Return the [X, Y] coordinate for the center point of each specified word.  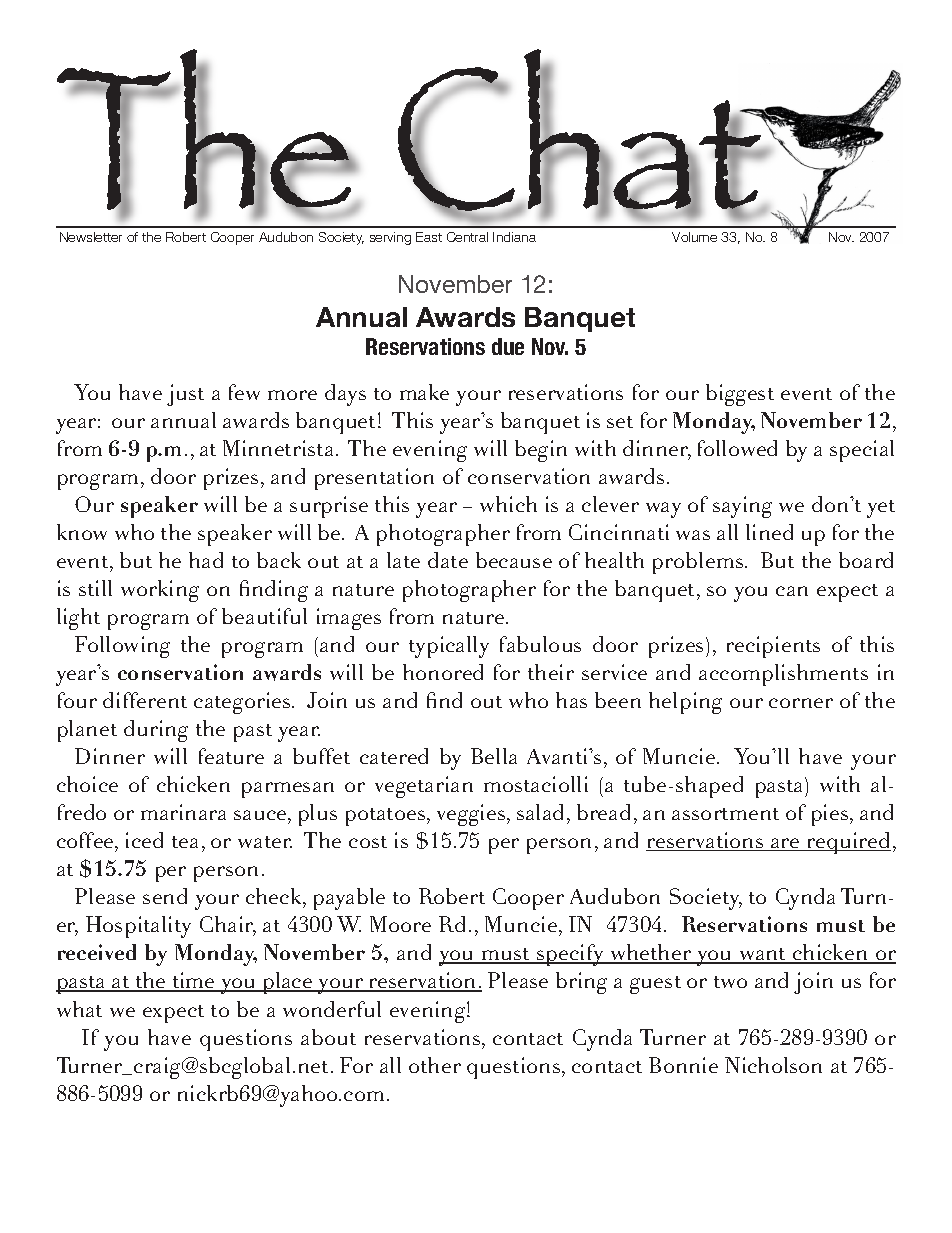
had [206, 560]
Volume [694, 237]
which [508, 504]
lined [769, 532]
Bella [494, 756]
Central [467, 237]
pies [831, 815]
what [79, 1009]
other [435, 1065]
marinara [183, 812]
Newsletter [91, 237]
